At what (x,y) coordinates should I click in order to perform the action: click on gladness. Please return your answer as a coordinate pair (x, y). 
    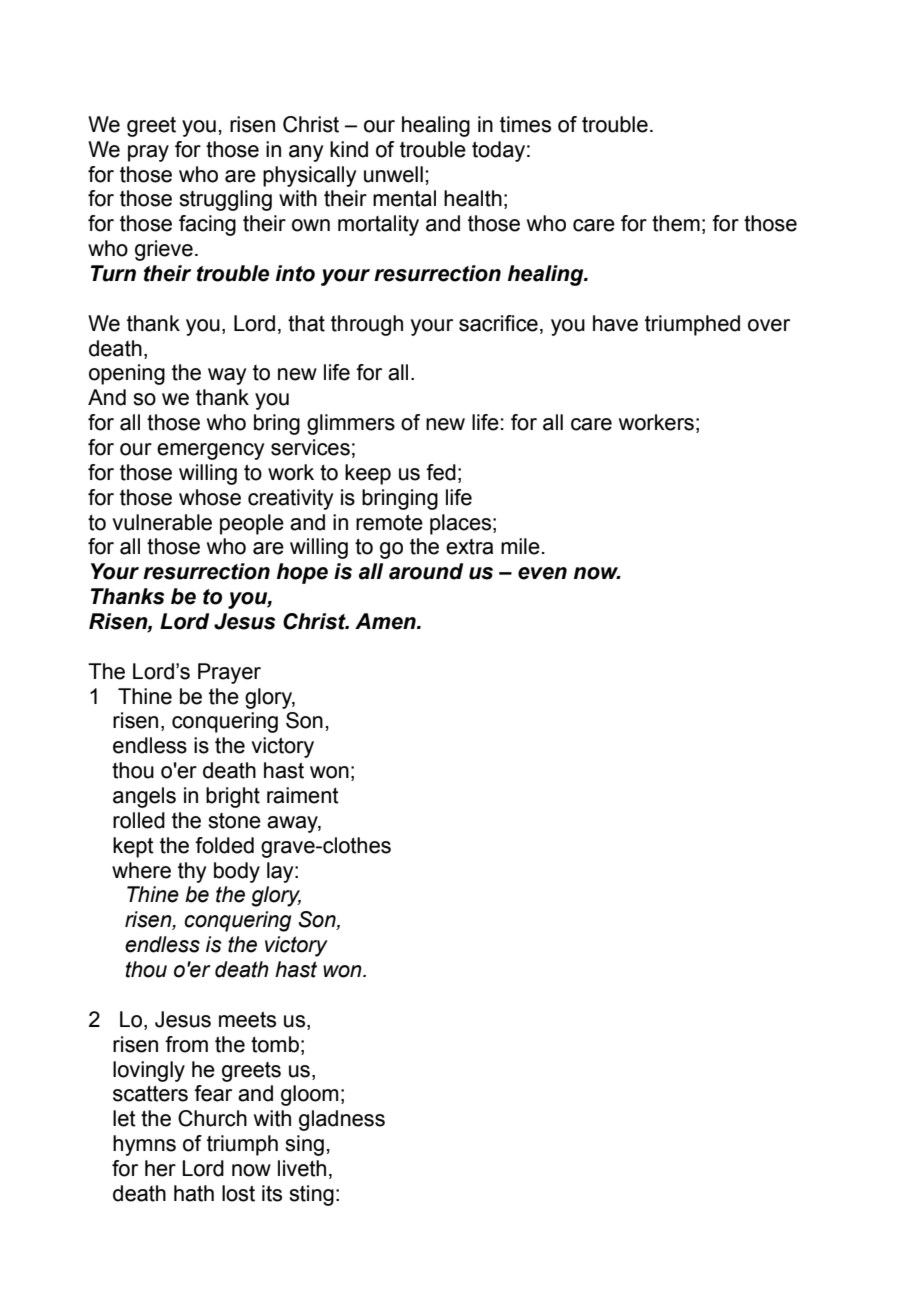
    Looking at the image, I should click on (342, 1120).
